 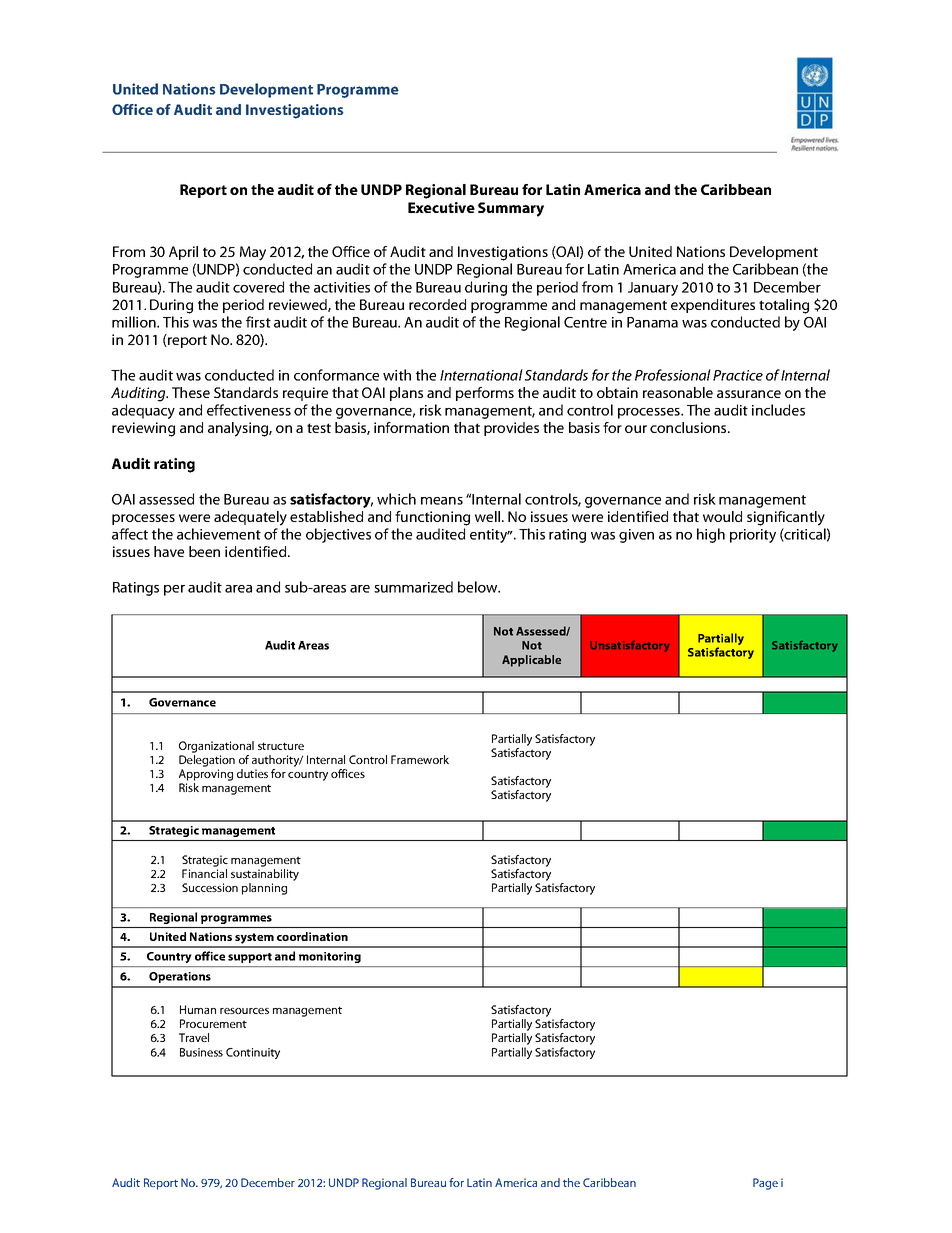 What do you see at coordinates (689, 427) in the image?
I see `conclusions` at bounding box center [689, 427].
